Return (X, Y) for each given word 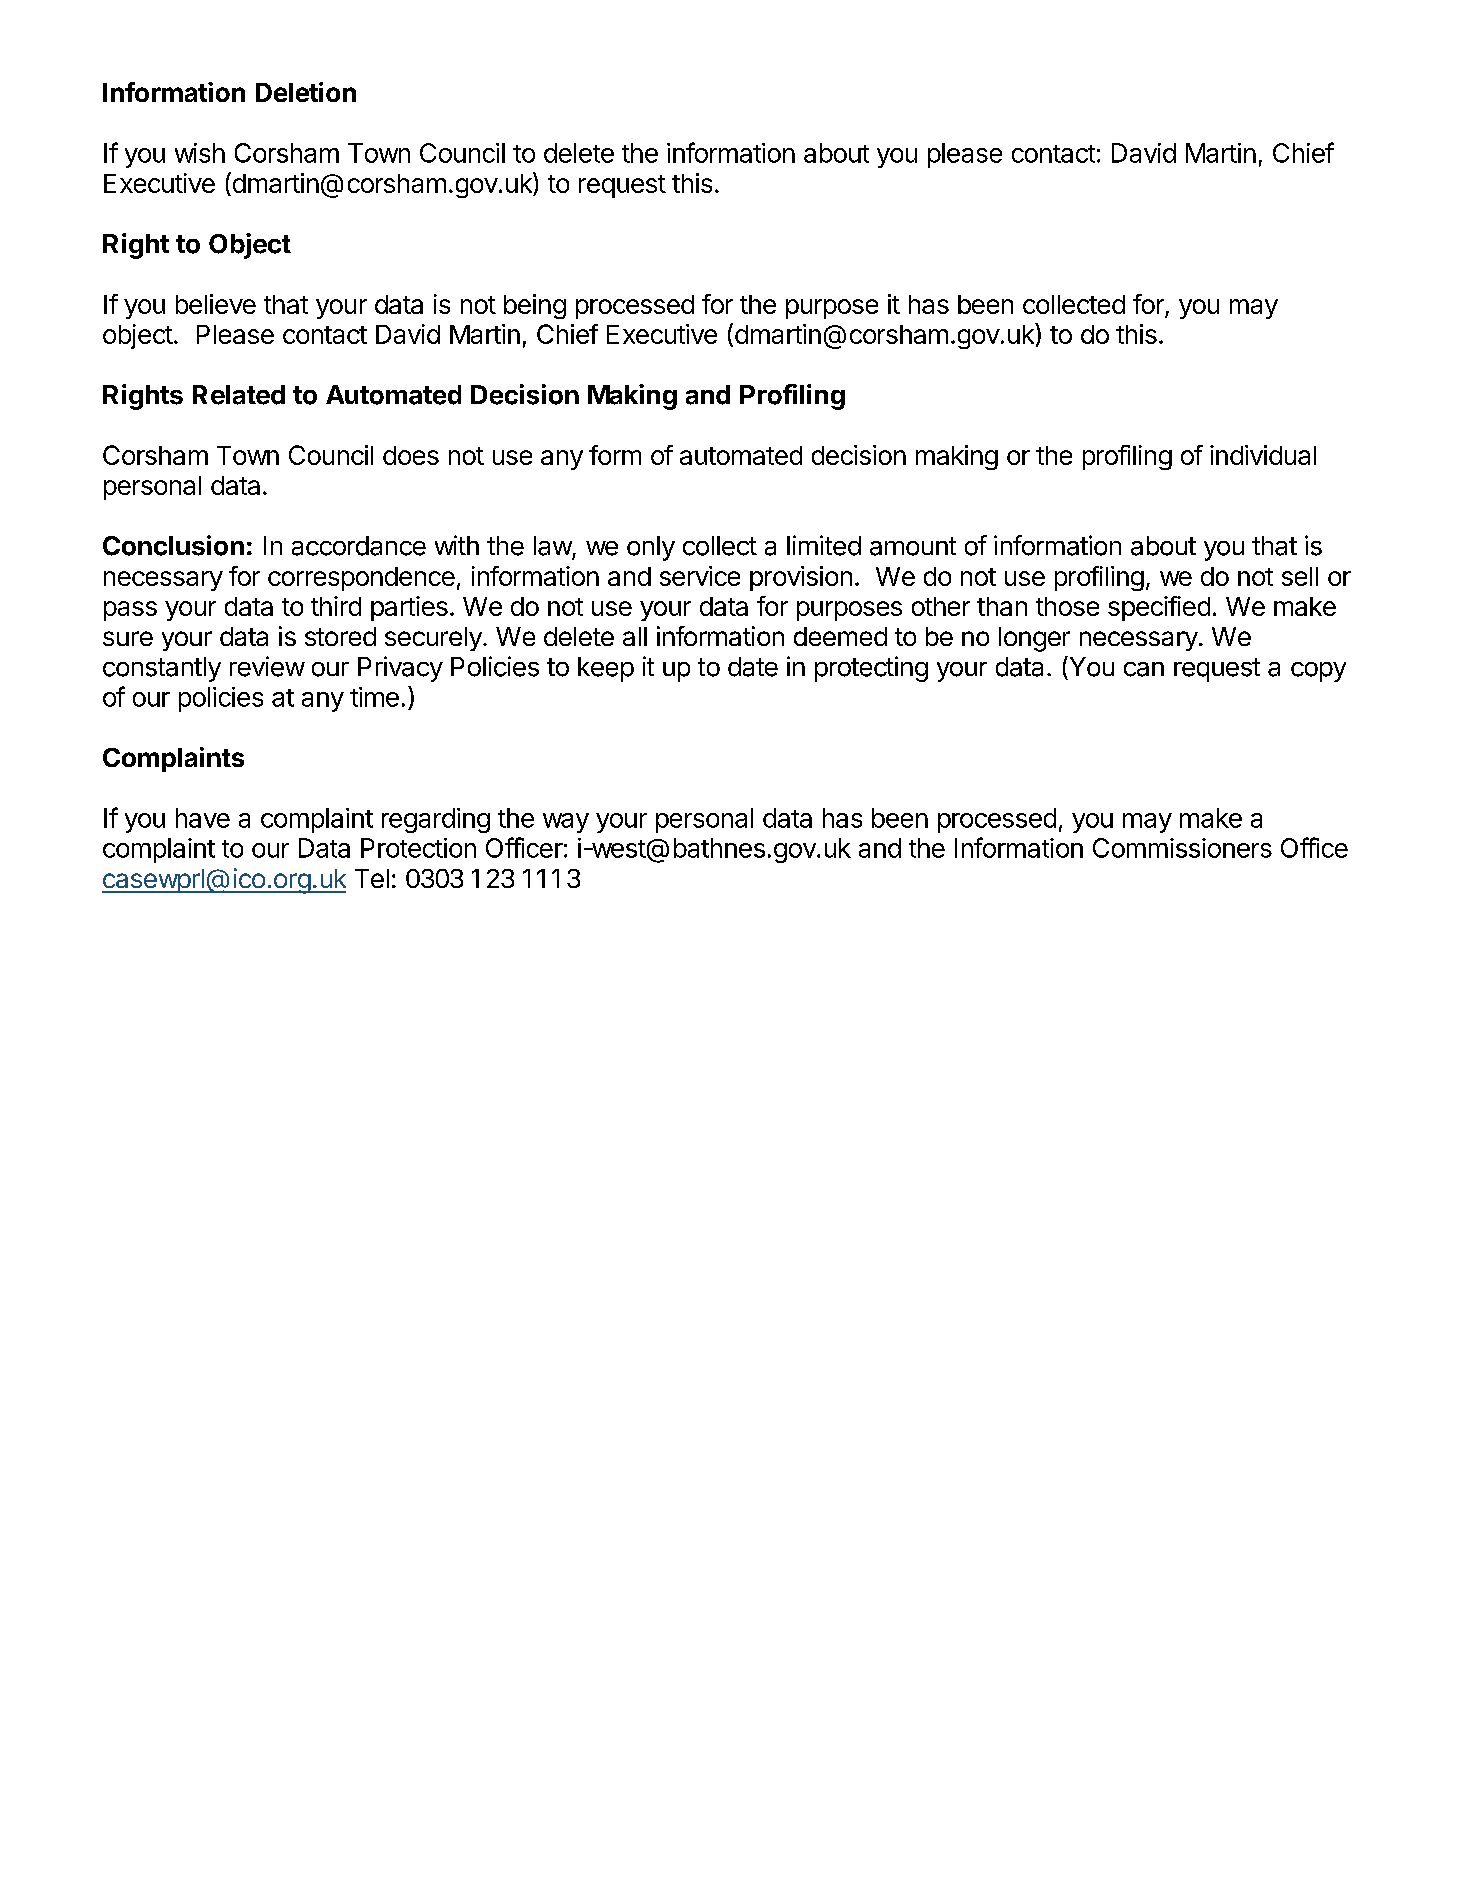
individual (1263, 455)
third (336, 606)
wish (200, 153)
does (411, 455)
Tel (372, 878)
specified (1159, 608)
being (535, 306)
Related (239, 395)
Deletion (306, 92)
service (700, 576)
